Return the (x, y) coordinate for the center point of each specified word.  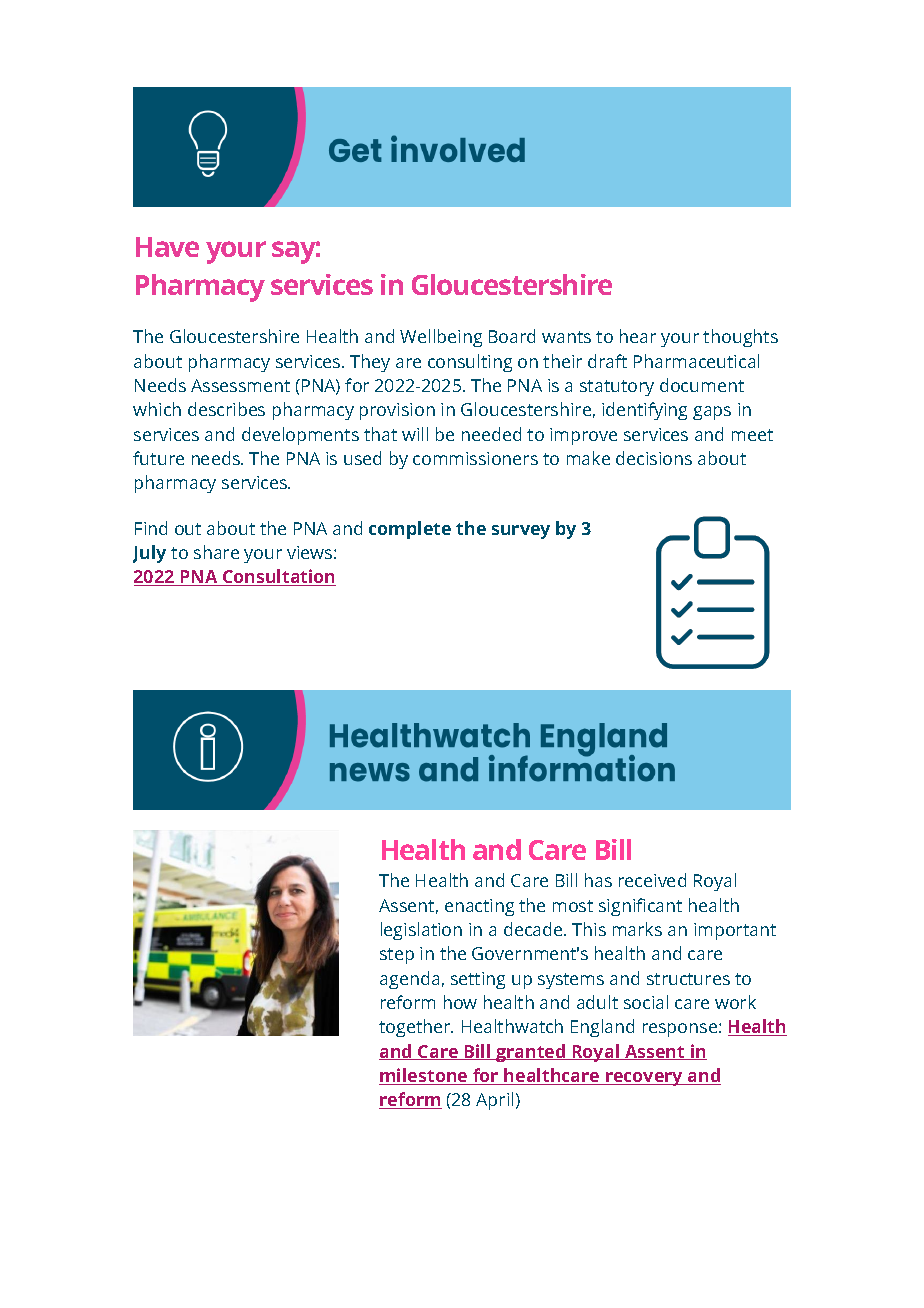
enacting (479, 907)
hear (638, 336)
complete (410, 530)
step (397, 956)
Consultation (278, 577)
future (158, 458)
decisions (654, 458)
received (652, 880)
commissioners (475, 458)
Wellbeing (441, 338)
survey (521, 532)
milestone (424, 1076)
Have (167, 247)
